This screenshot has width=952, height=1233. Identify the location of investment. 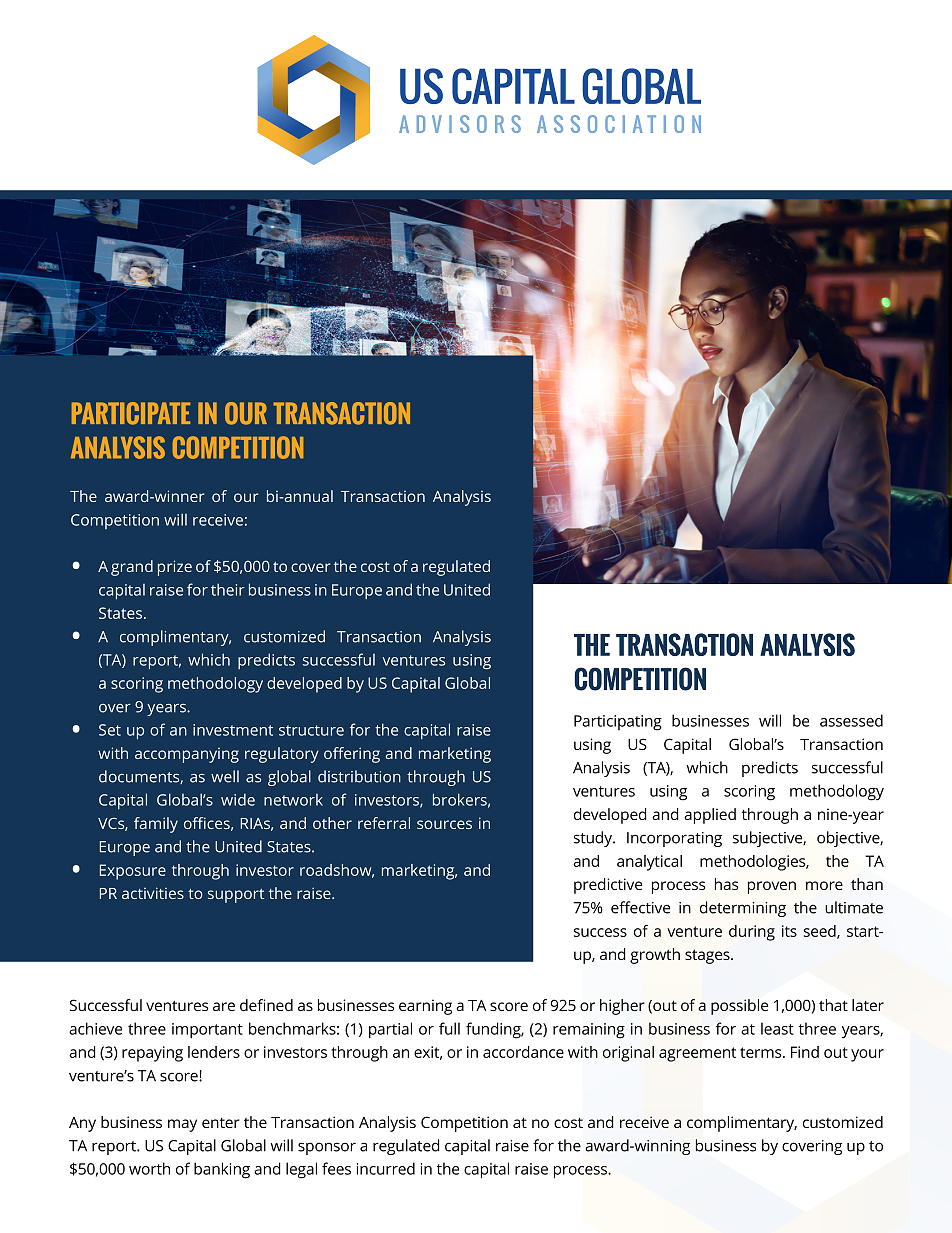
(233, 730).
